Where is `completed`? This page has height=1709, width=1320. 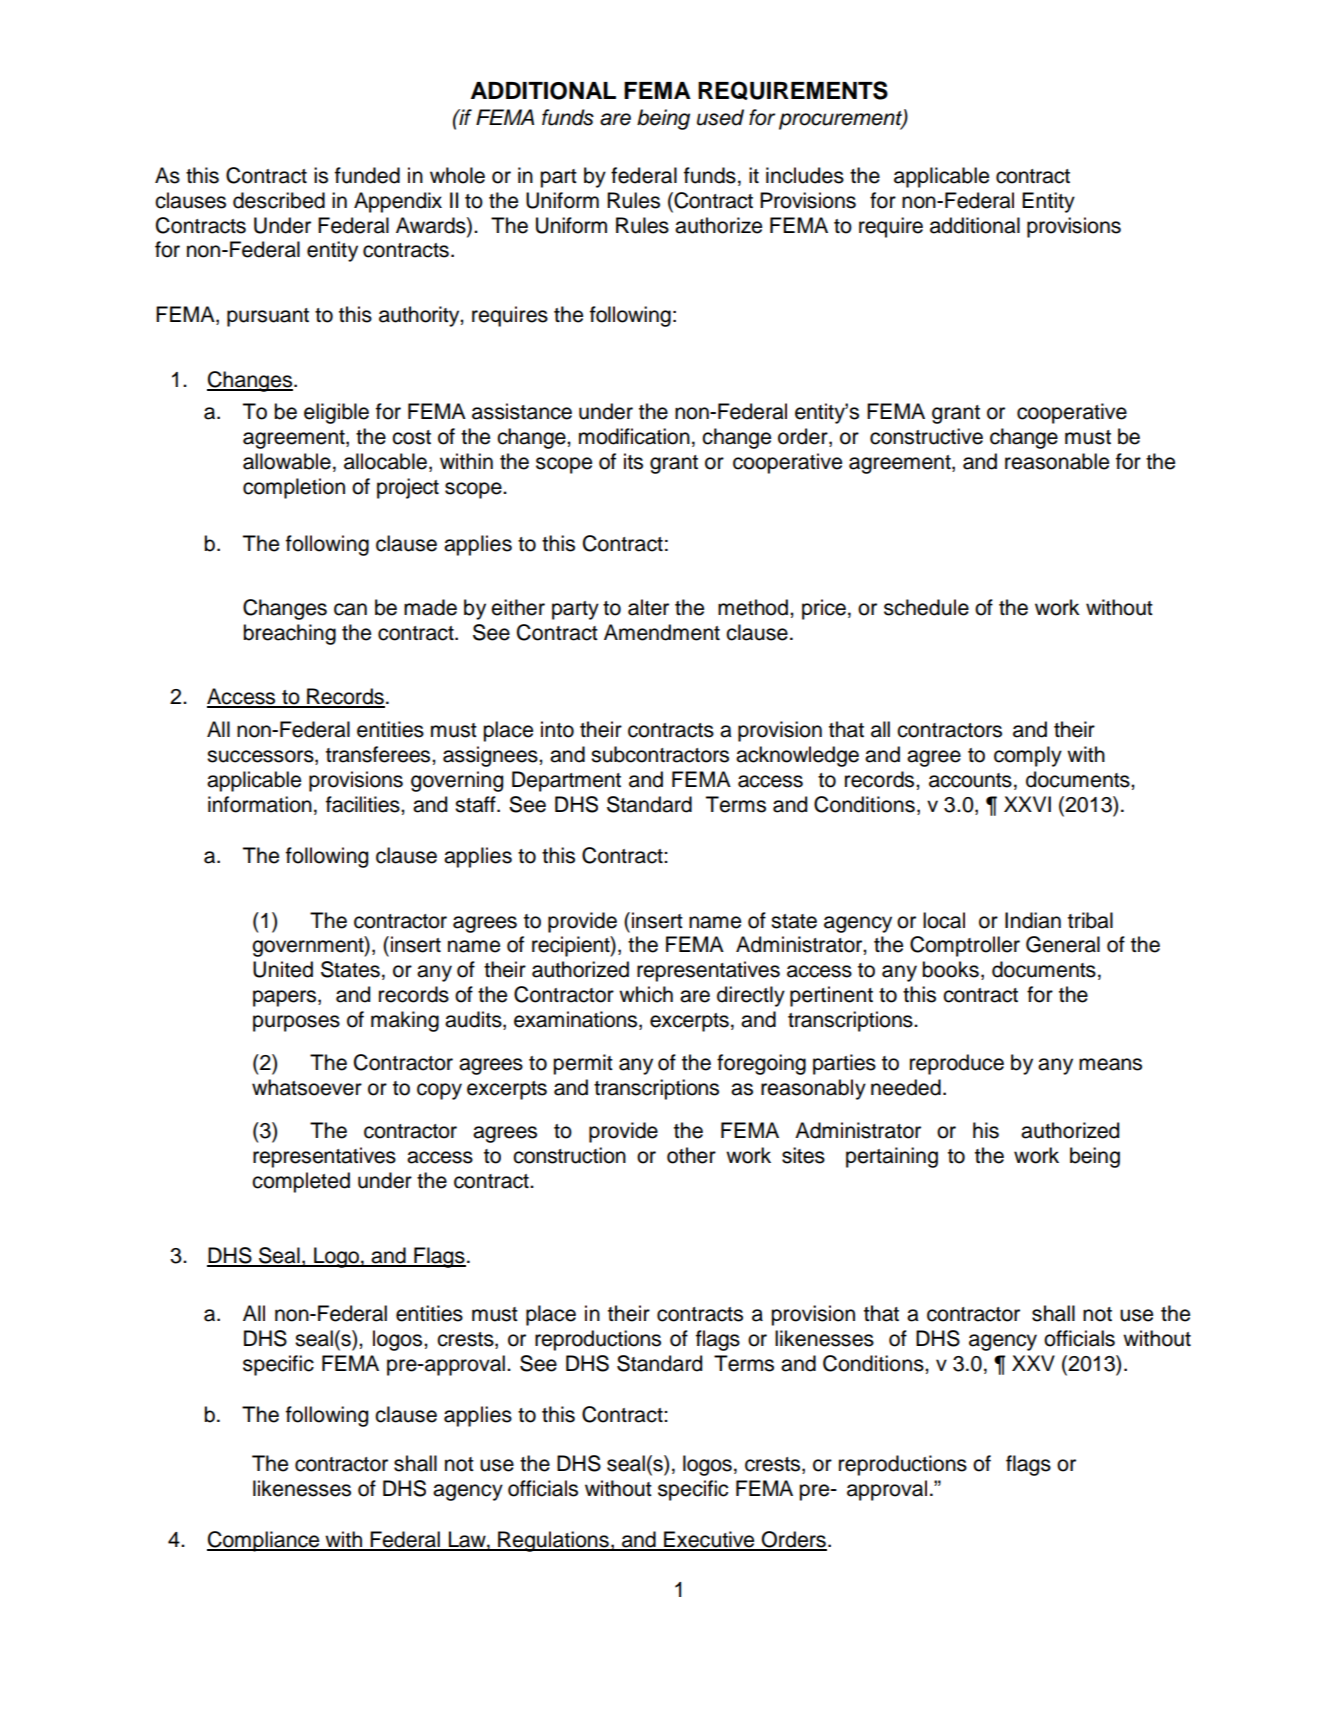
completed is located at coordinates (301, 1182).
